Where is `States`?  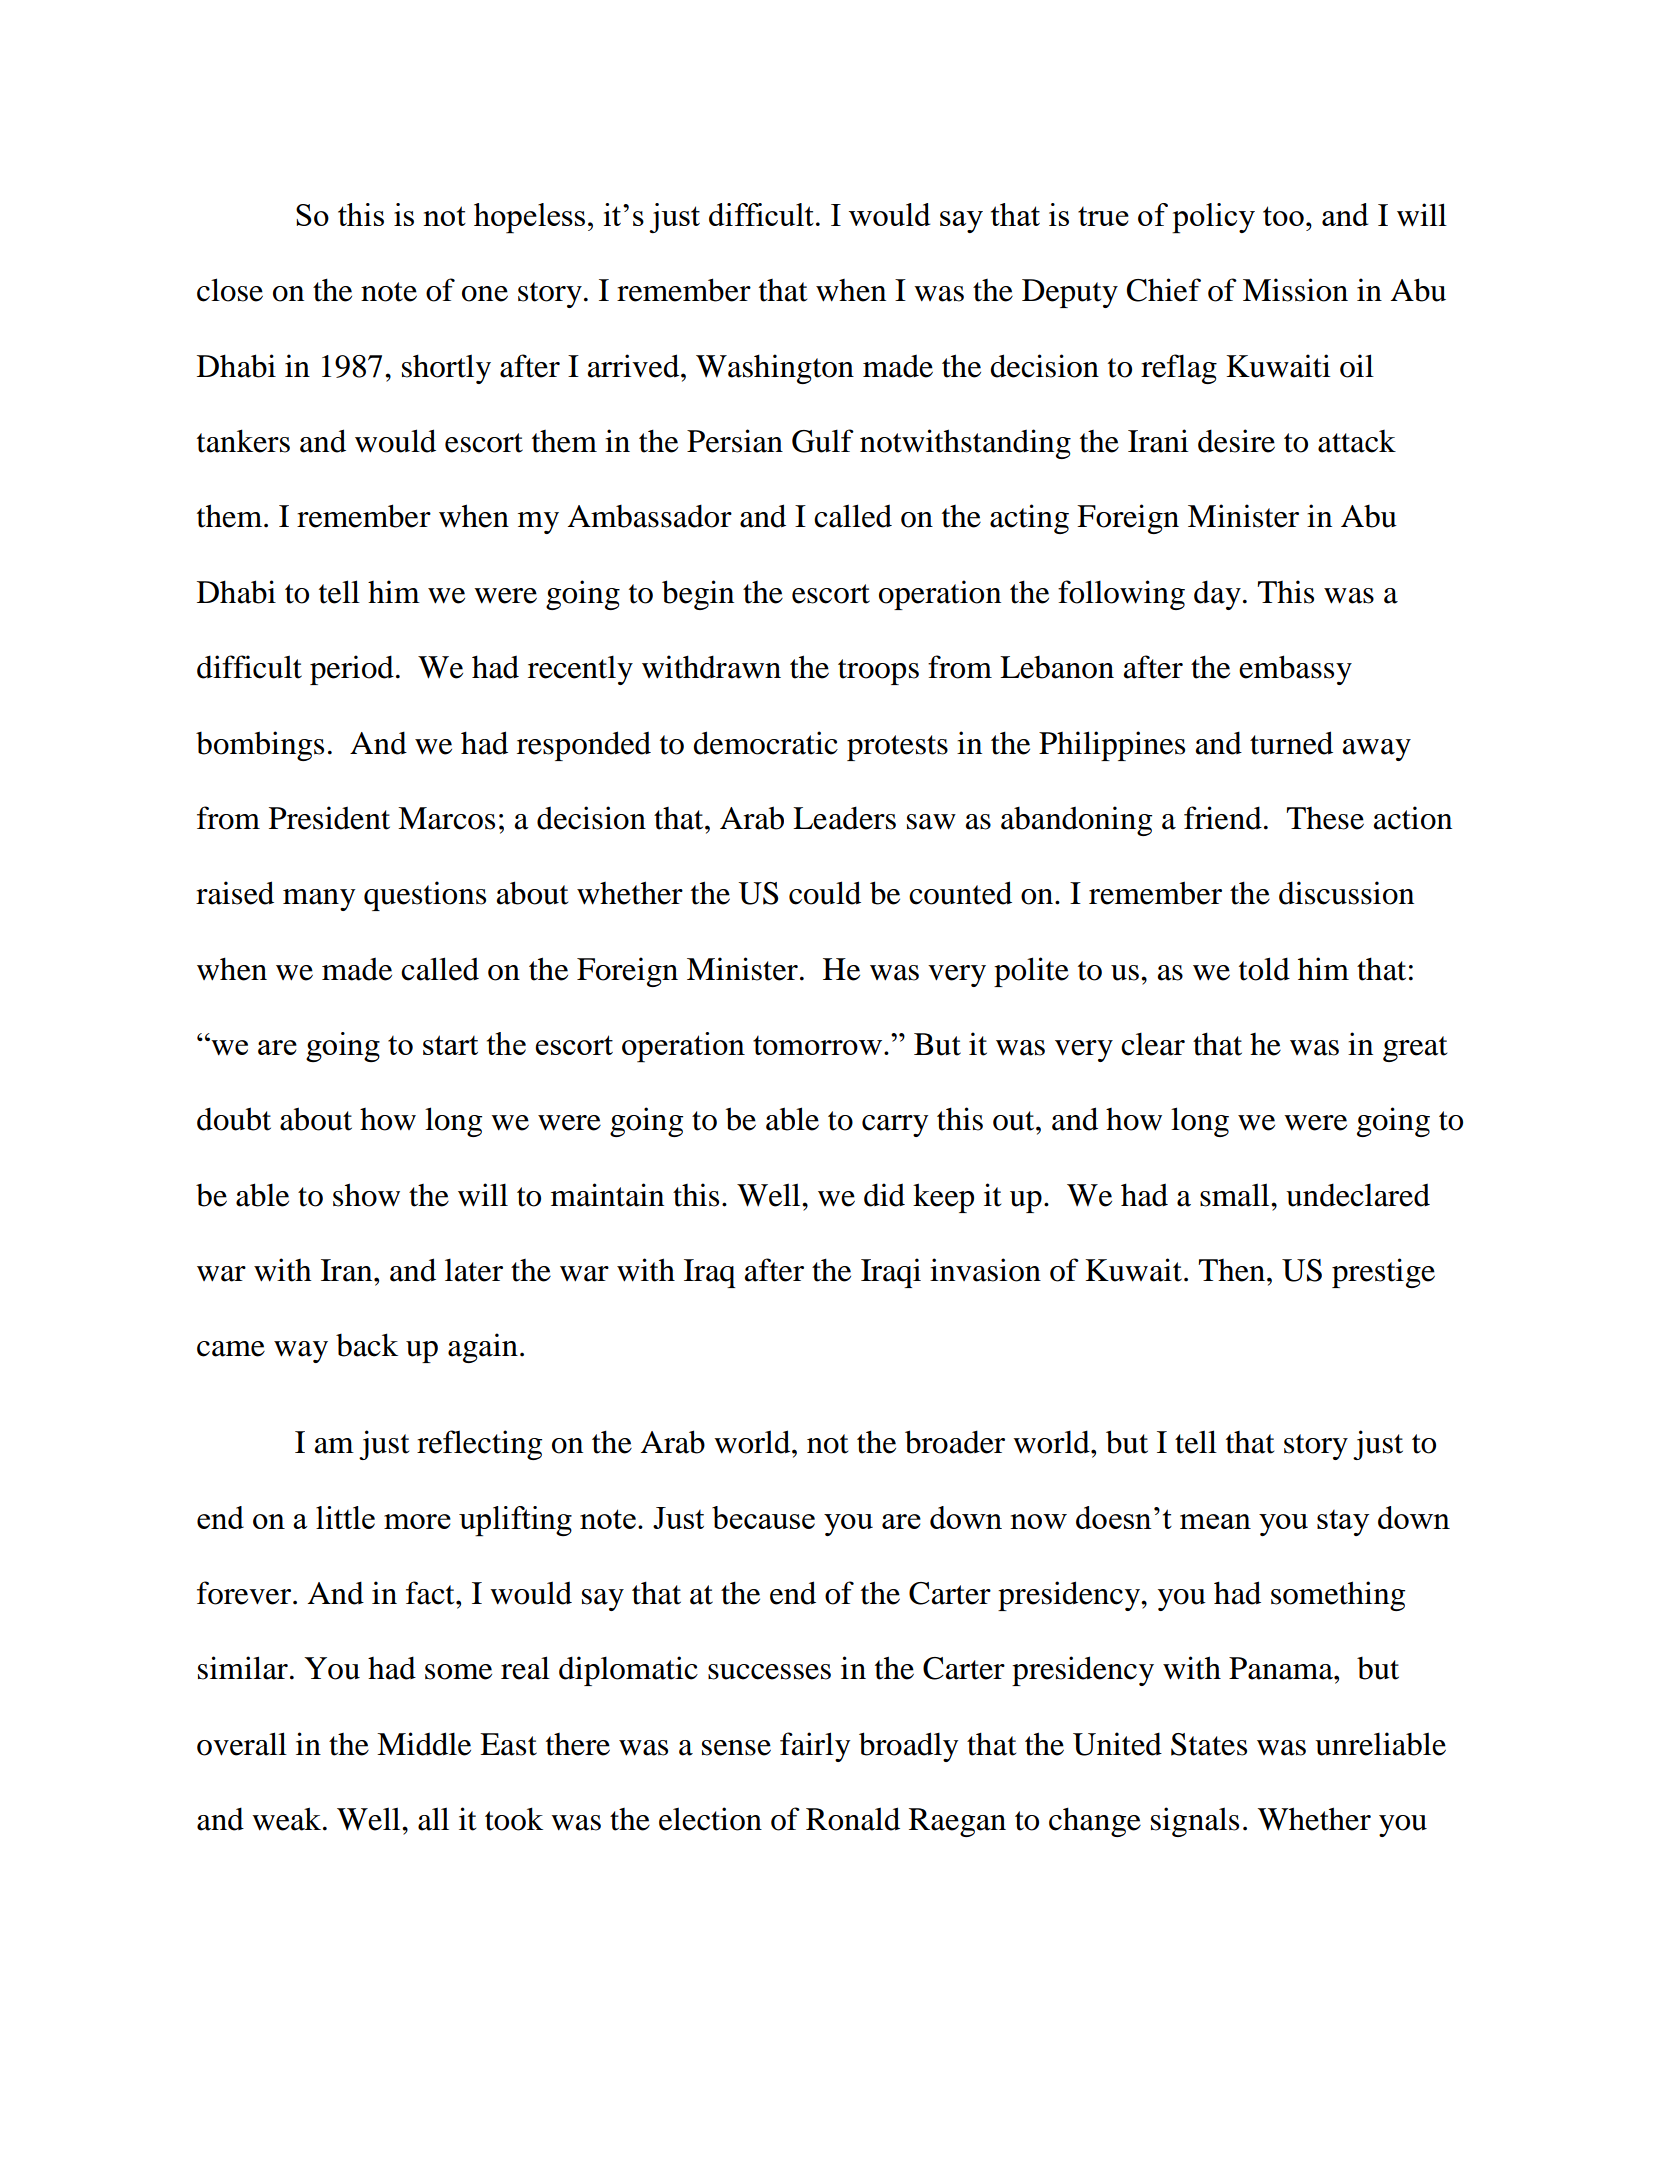
States is located at coordinates (1209, 1744).
